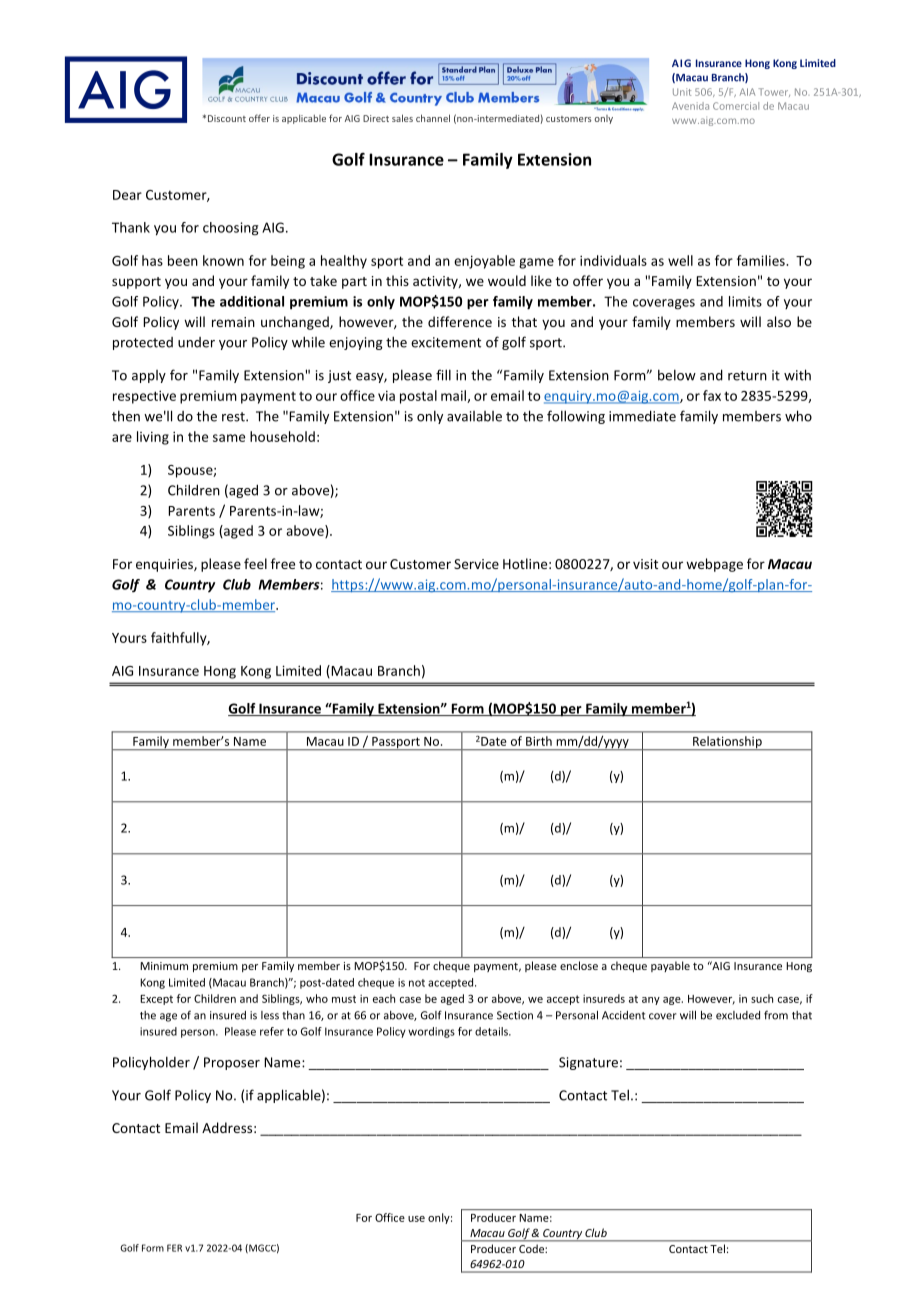  What do you see at coordinates (714, 565) in the page?
I see `webpage` at bounding box center [714, 565].
